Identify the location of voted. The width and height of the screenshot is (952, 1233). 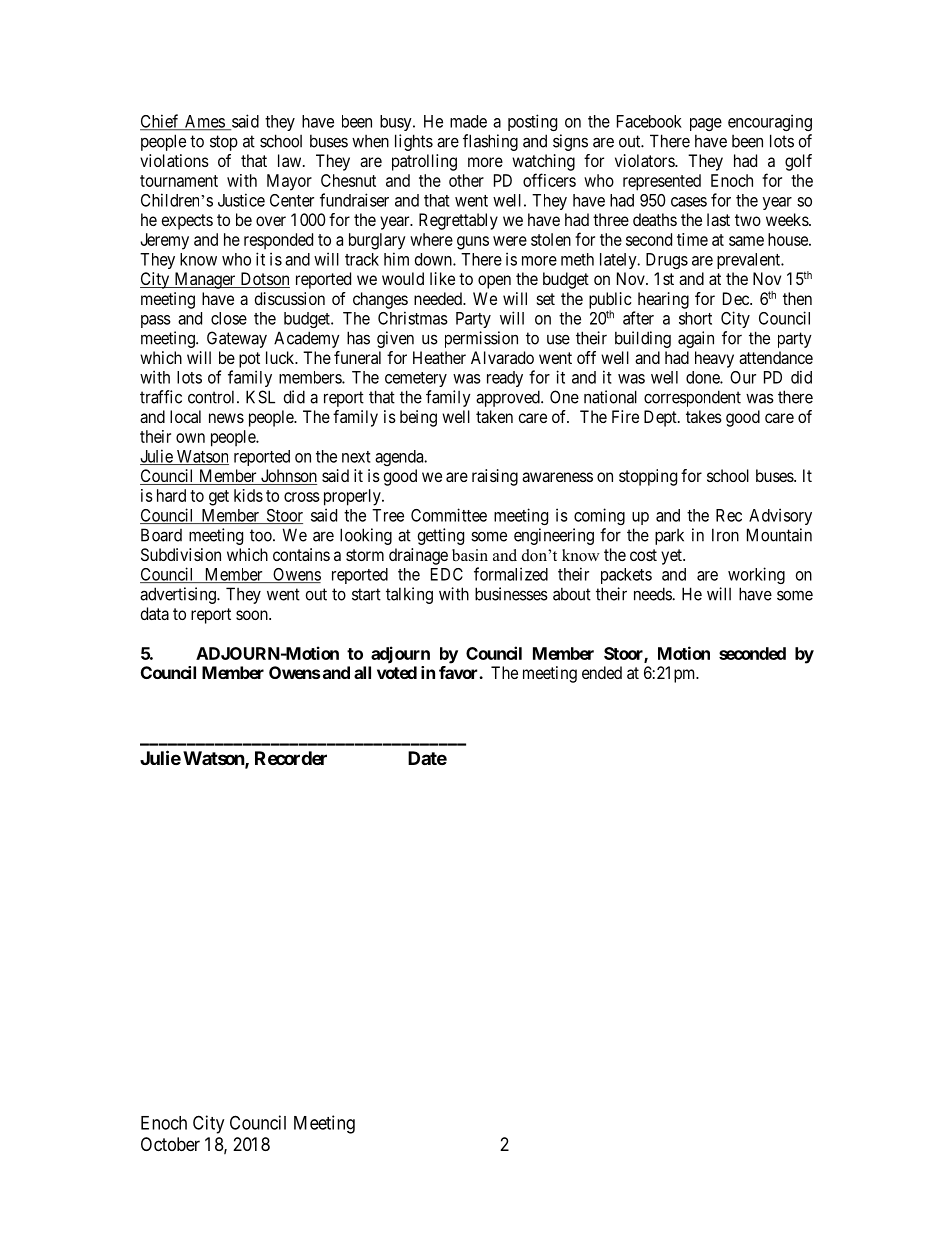
(397, 672).
